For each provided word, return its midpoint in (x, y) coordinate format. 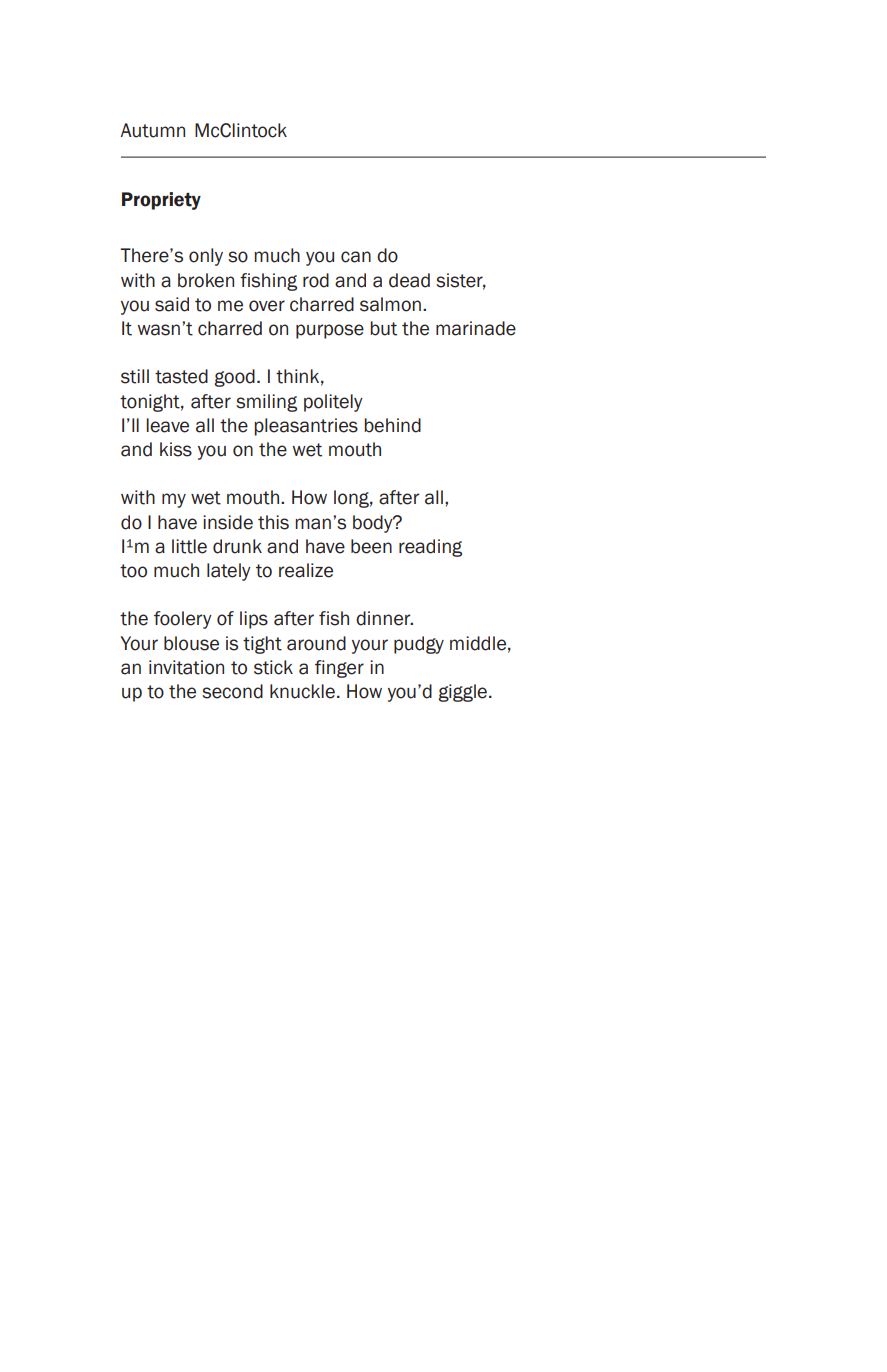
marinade (476, 328)
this (273, 522)
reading (430, 548)
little (189, 546)
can (356, 257)
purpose (330, 331)
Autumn (152, 130)
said (172, 304)
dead (409, 280)
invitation (186, 667)
